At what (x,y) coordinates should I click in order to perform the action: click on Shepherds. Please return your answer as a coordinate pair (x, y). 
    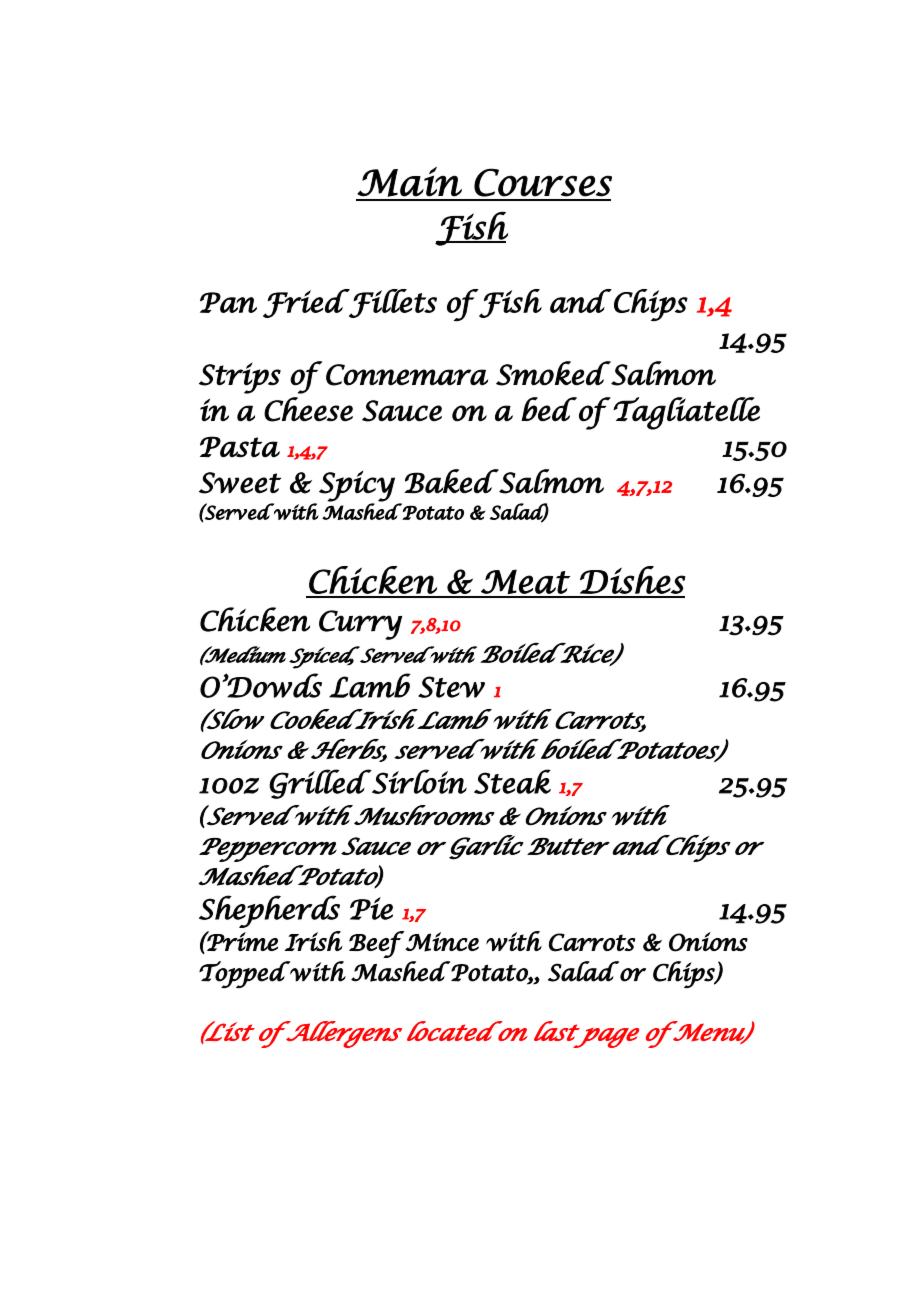
    Looking at the image, I should click on (269, 911).
